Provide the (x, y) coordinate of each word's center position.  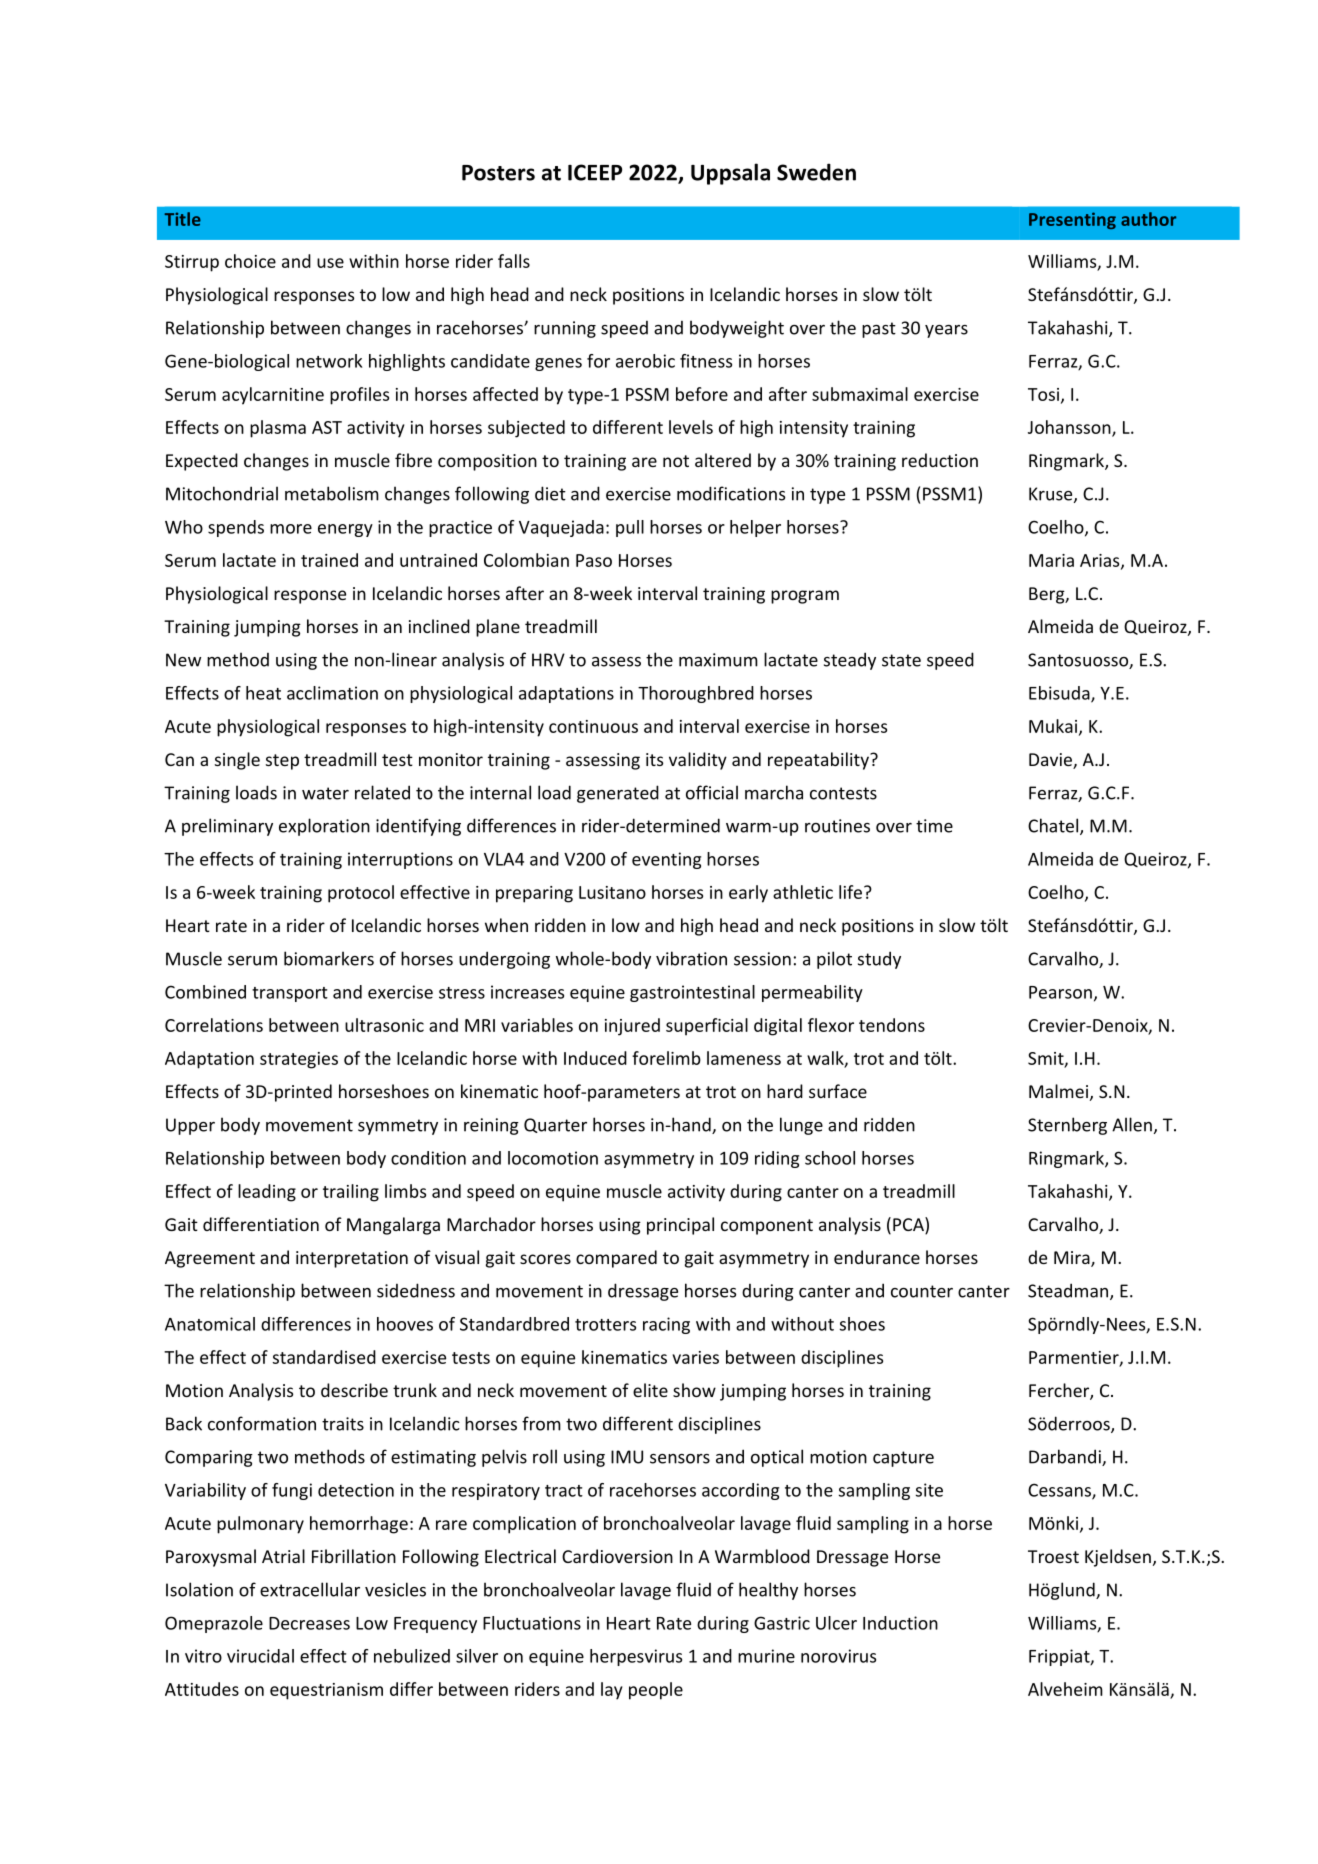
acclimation (332, 693)
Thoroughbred (696, 694)
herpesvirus (636, 1657)
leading (267, 1193)
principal (680, 1226)
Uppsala (730, 174)
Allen (1132, 1124)
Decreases (309, 1623)
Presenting (1072, 220)
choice (250, 261)
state (901, 660)
